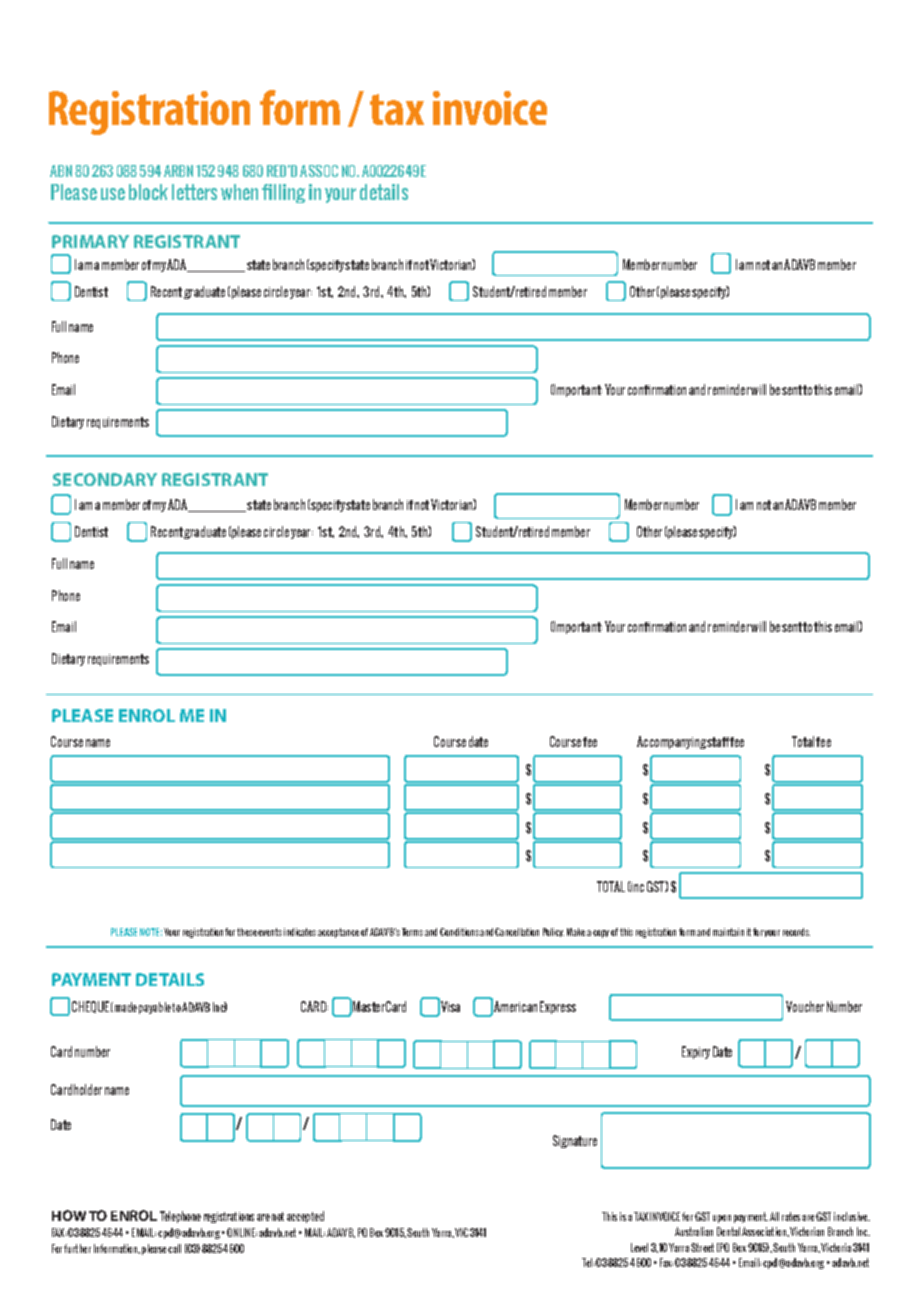 This screenshot has height=1308, width=924. Describe the element at coordinates (671, 742) in the screenshot. I see `Accompanying` at that location.
